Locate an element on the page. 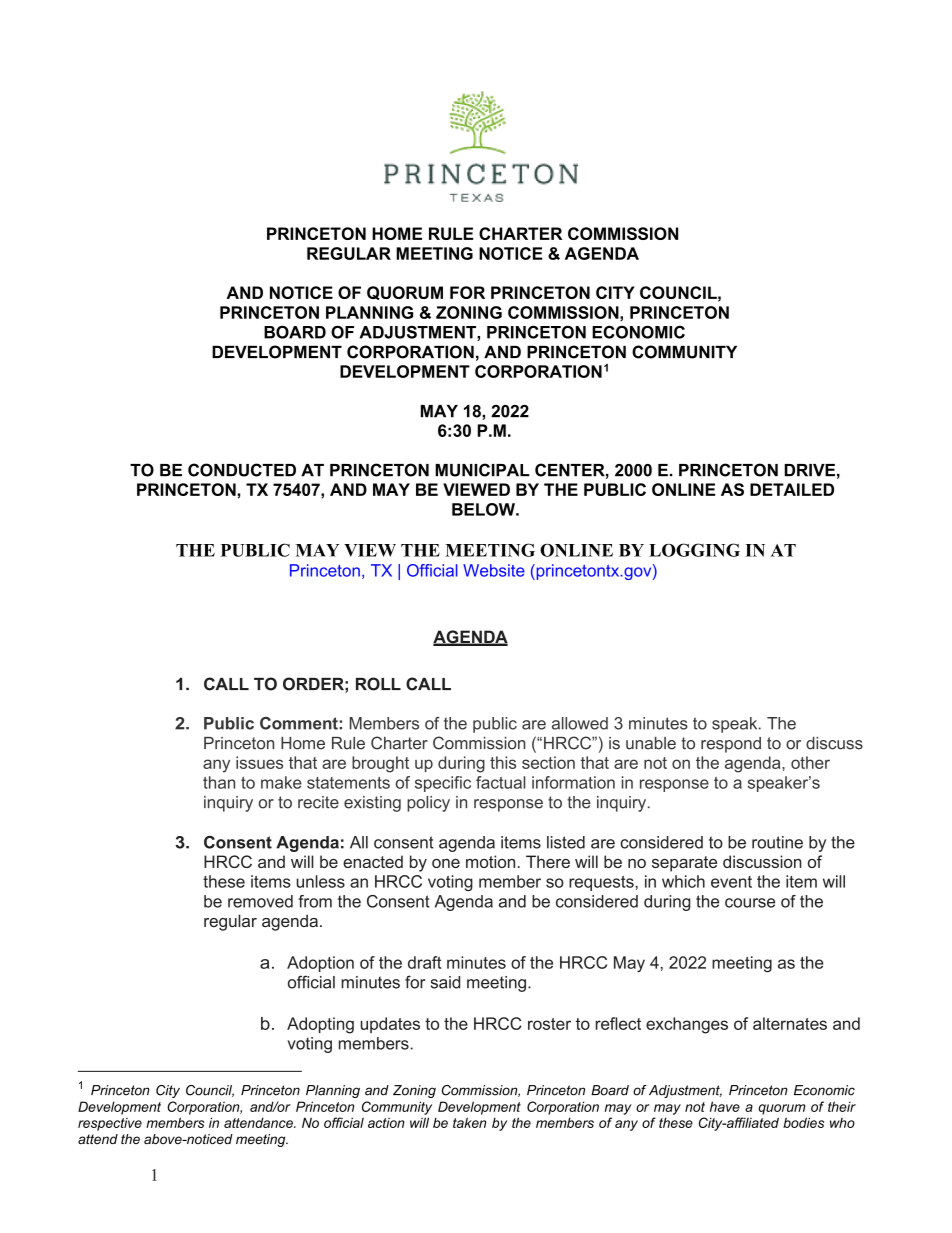 The width and height of the image is (952, 1233). respond is located at coordinates (731, 745).
